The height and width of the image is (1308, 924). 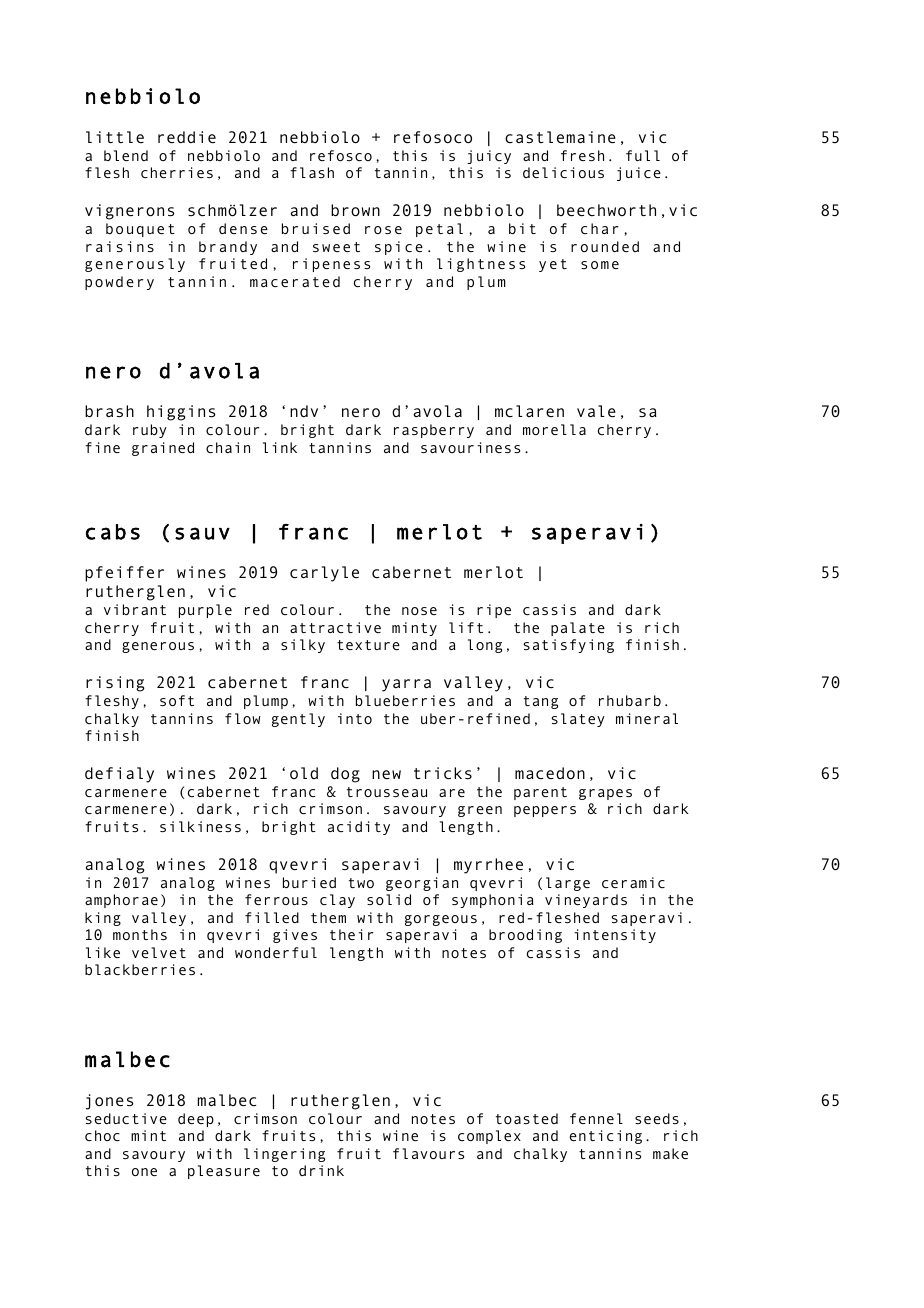 I want to click on enticing, so click(x=605, y=1137).
